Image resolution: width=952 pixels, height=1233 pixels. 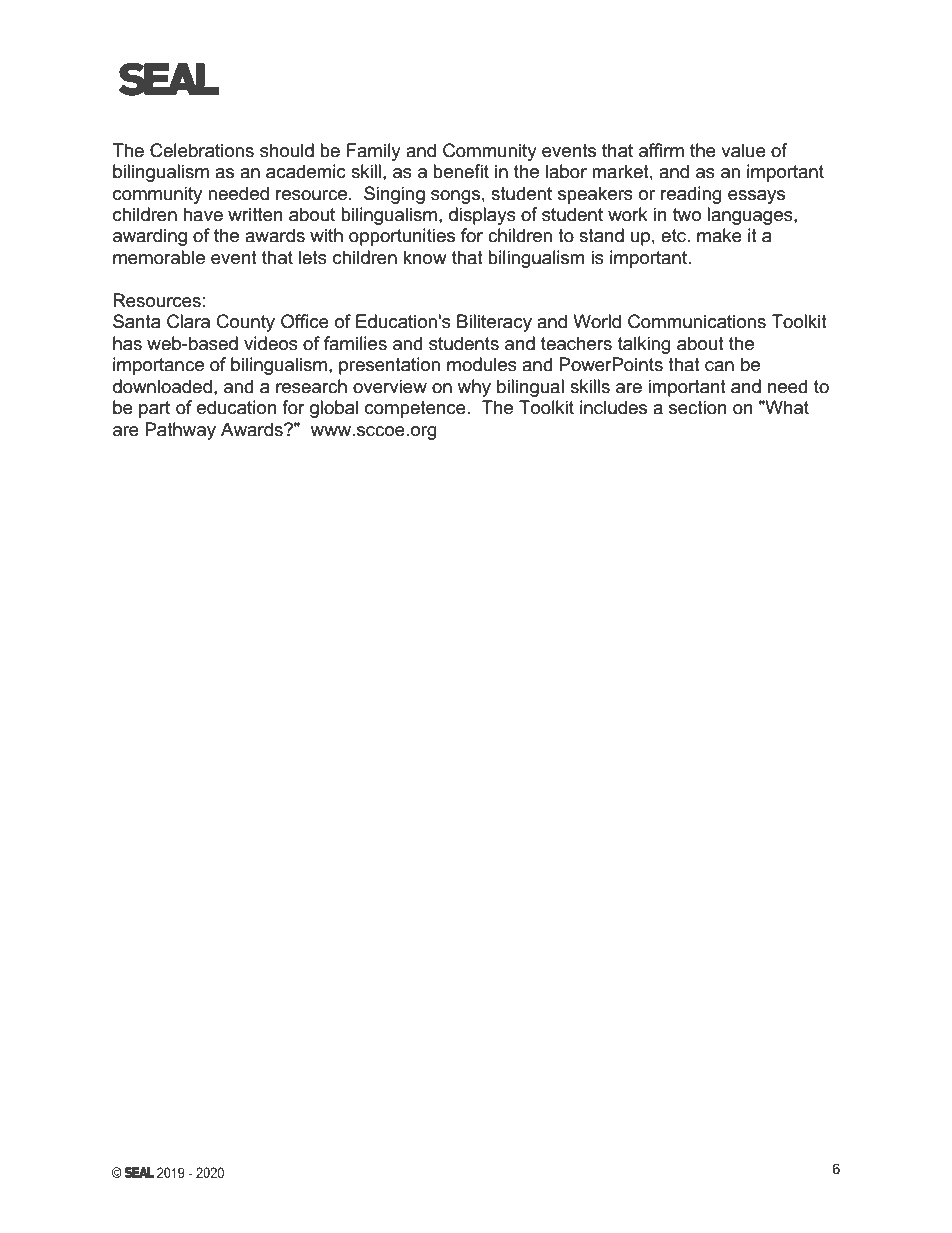 What do you see at coordinates (159, 257) in the image?
I see `memorable` at bounding box center [159, 257].
